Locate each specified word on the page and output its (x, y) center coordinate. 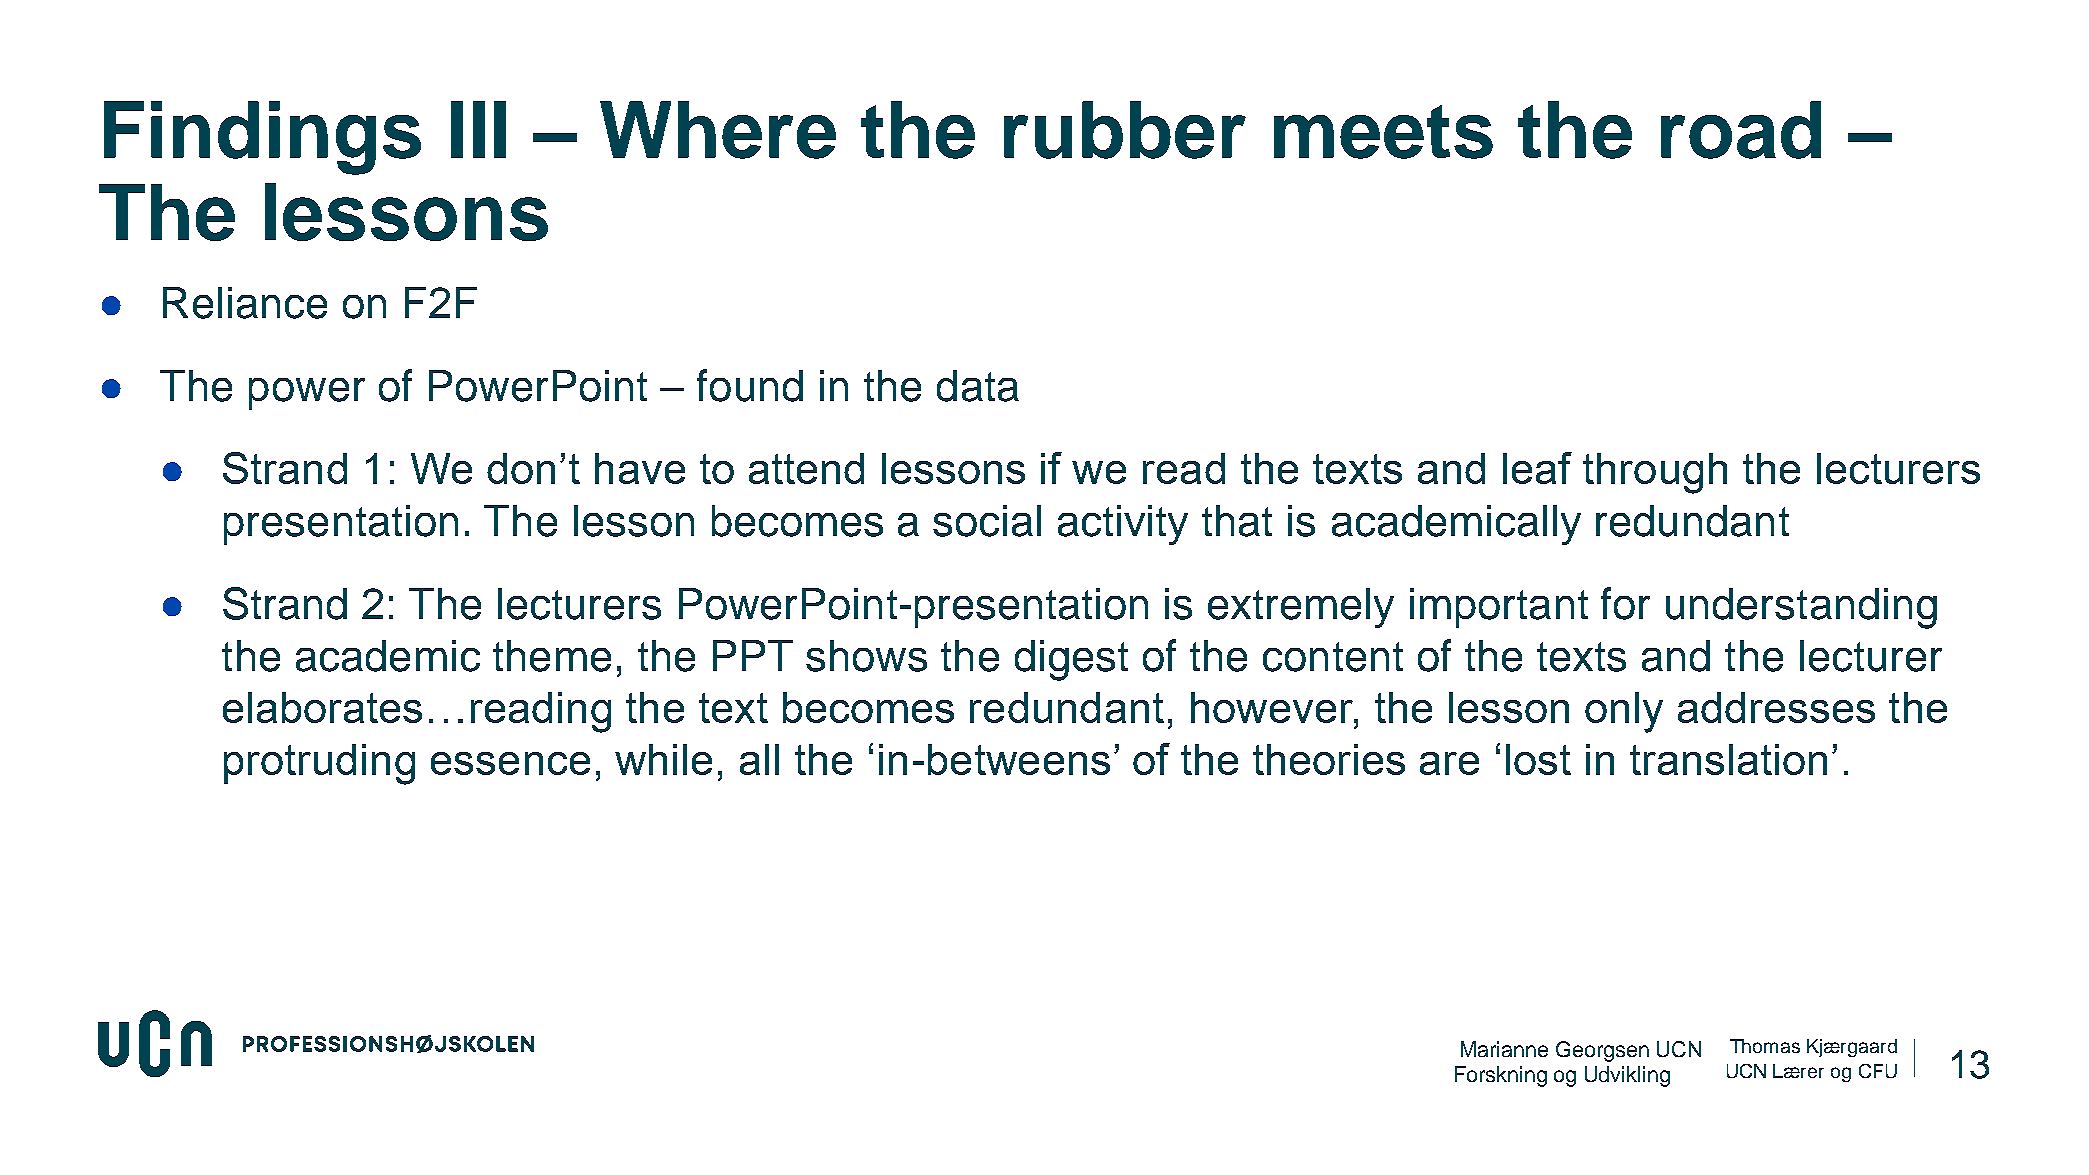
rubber (1125, 130)
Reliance (245, 303)
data (978, 386)
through (1655, 473)
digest (1071, 660)
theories (1329, 759)
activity (1123, 525)
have (640, 468)
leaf (1537, 468)
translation (1728, 759)
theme (552, 656)
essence (510, 763)
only (1624, 712)
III (478, 129)
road (1741, 130)
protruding (319, 764)
